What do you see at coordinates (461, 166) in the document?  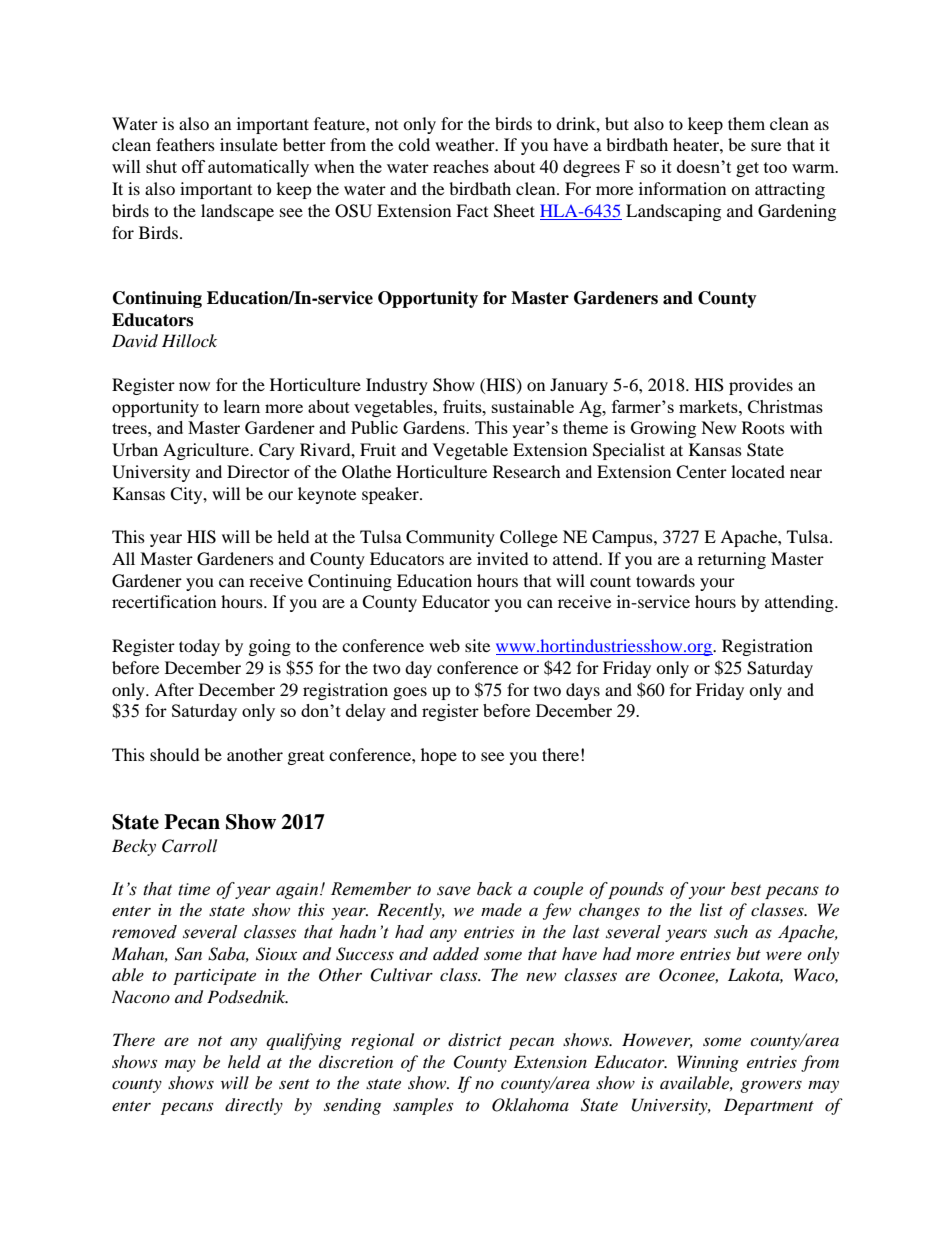 I see `reaches` at bounding box center [461, 166].
